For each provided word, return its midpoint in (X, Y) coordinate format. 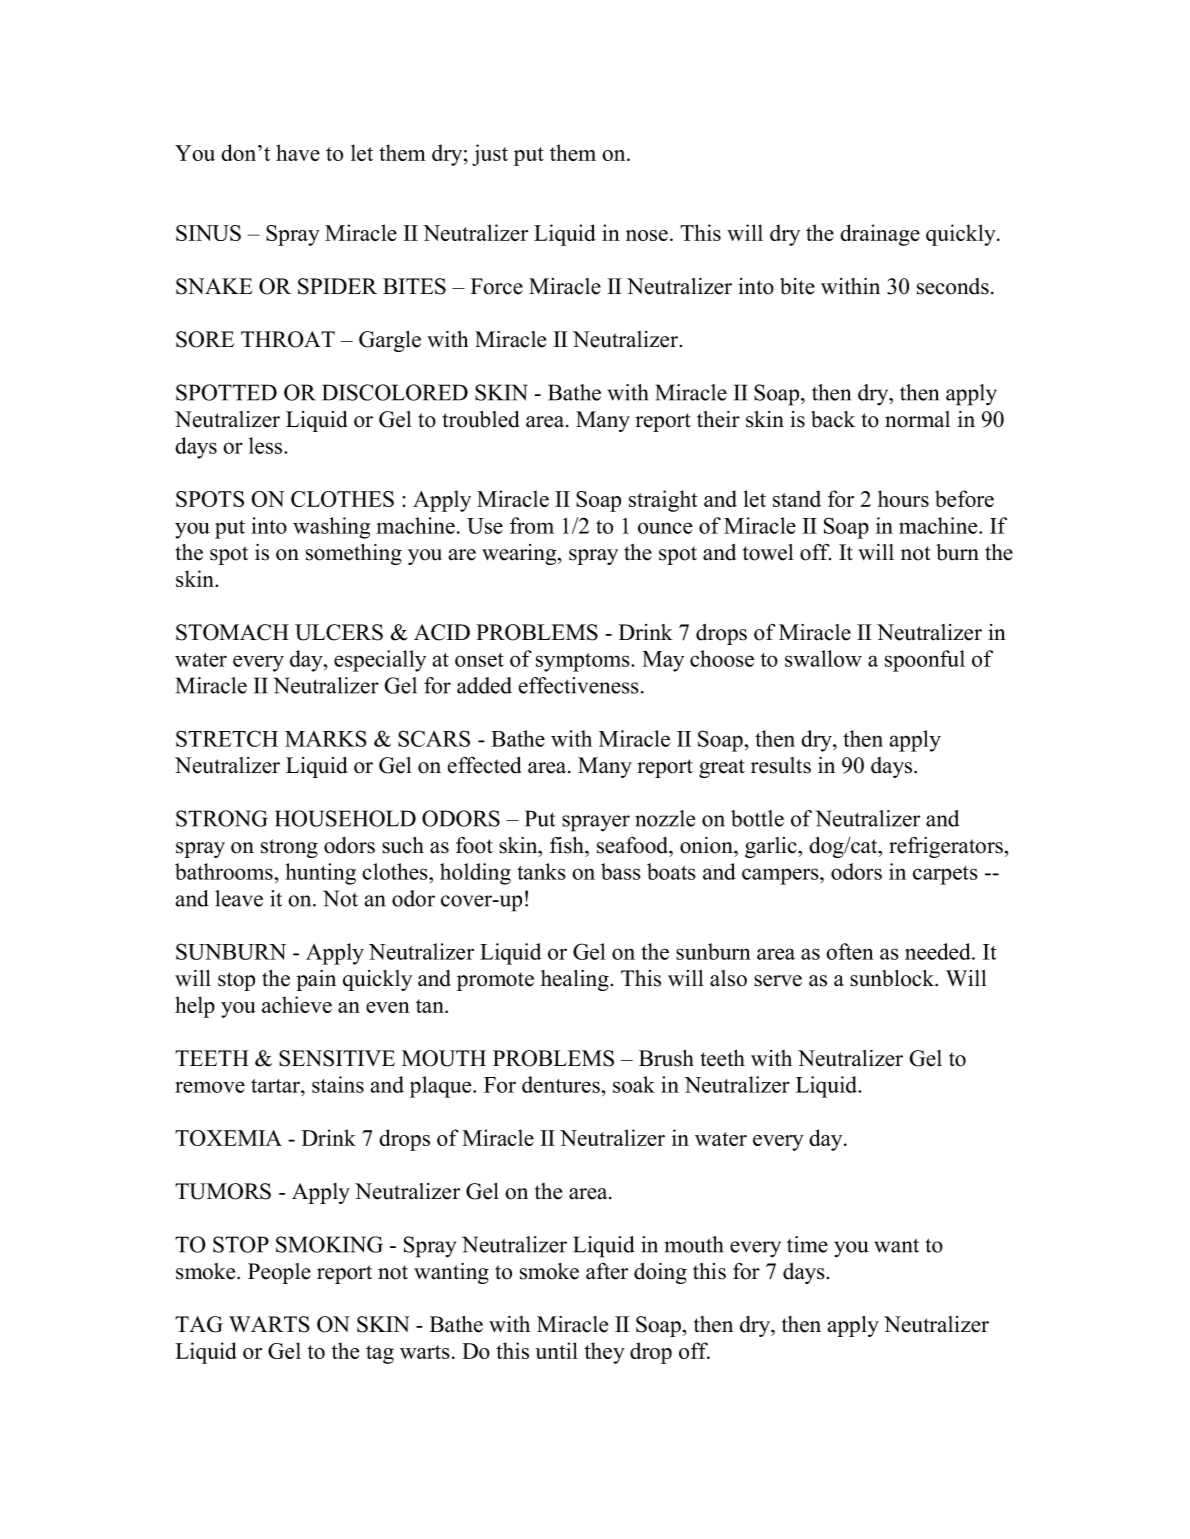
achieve (297, 1004)
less (267, 445)
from (532, 525)
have (298, 152)
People (279, 1273)
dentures (562, 1084)
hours (903, 498)
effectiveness (579, 685)
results (781, 765)
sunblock (893, 978)
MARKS (326, 738)
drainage (880, 235)
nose (647, 235)
